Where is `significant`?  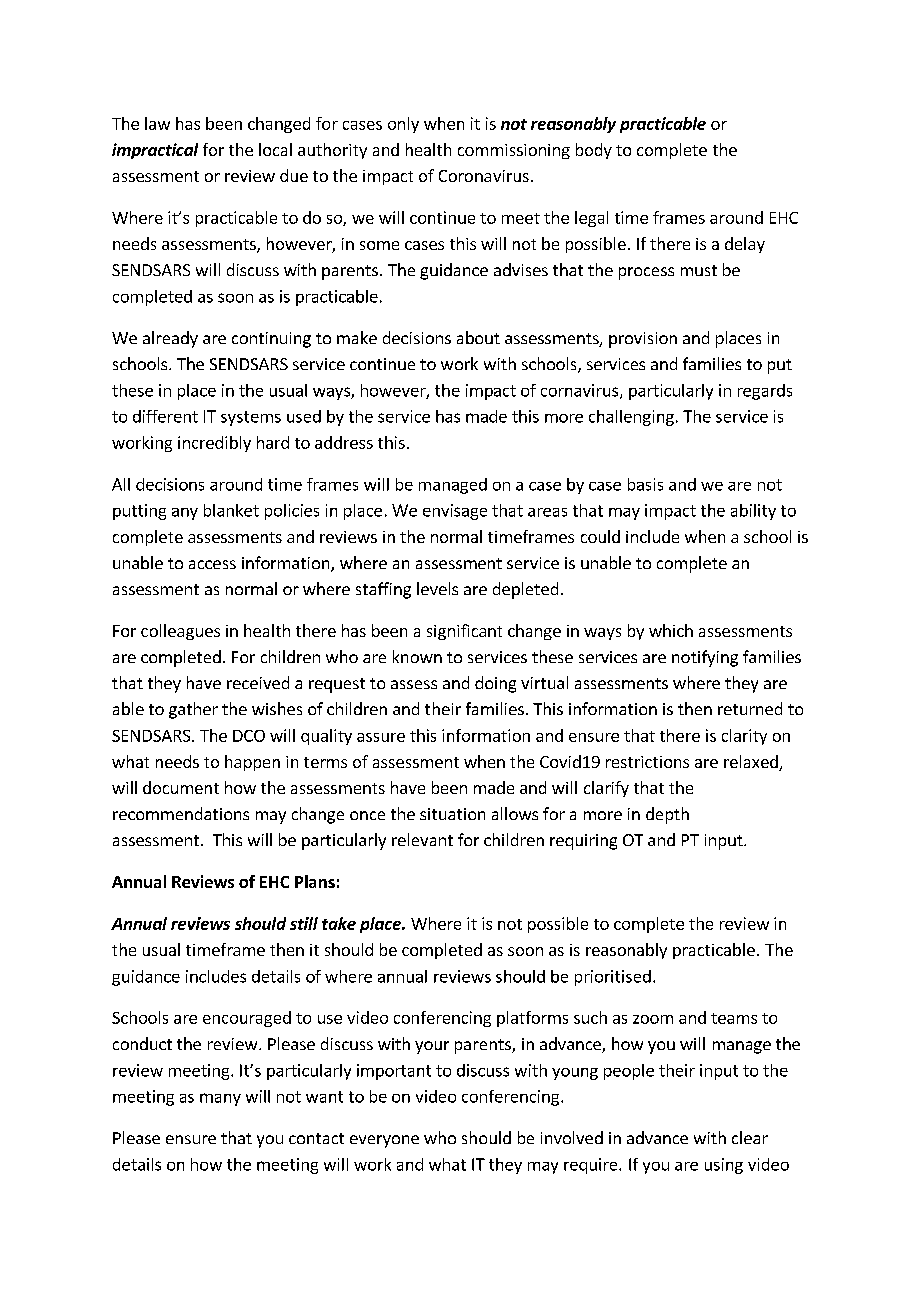
significant is located at coordinates (464, 632).
